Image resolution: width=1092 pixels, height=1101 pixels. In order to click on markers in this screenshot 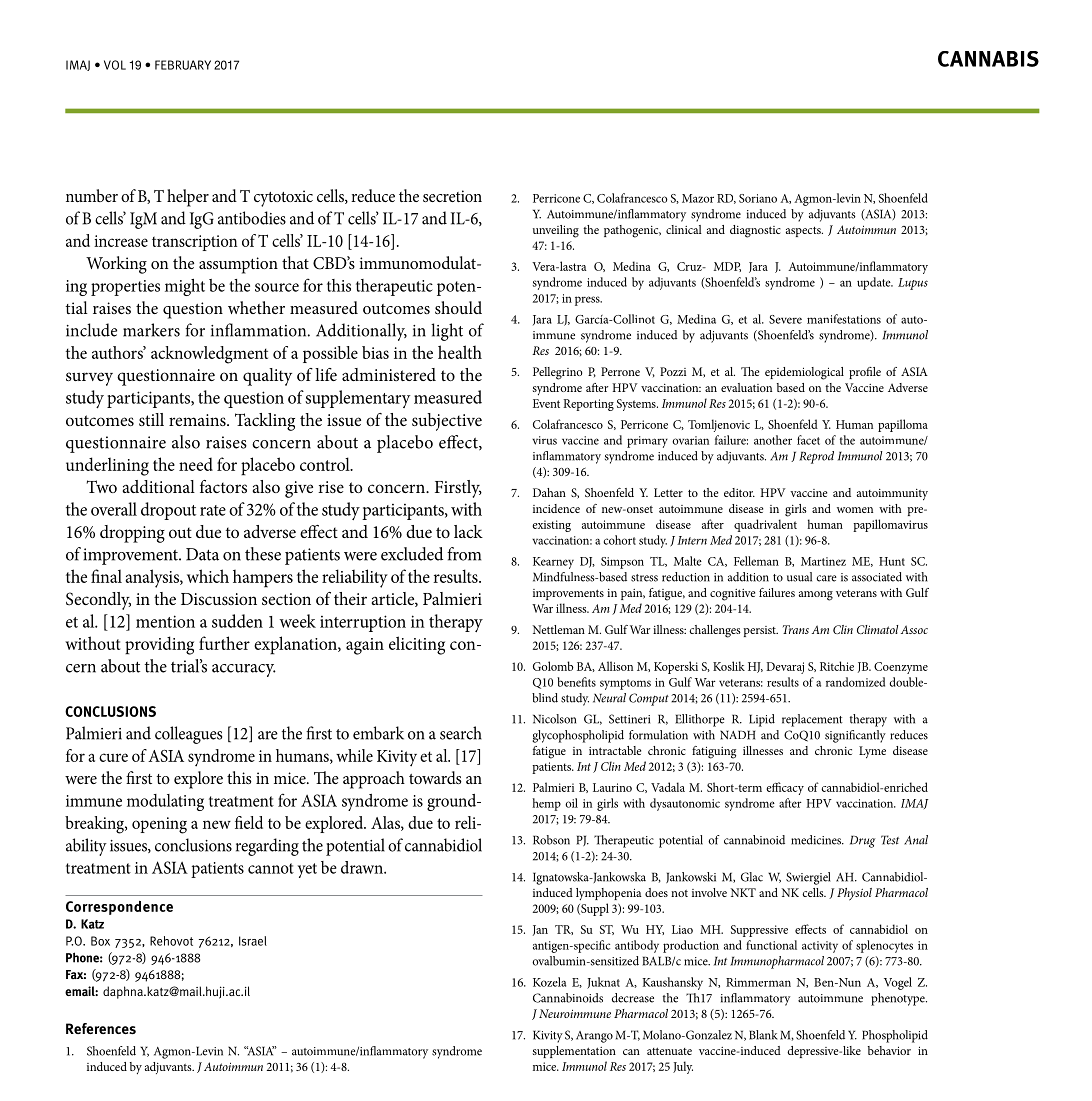, I will do `click(151, 330)`.
